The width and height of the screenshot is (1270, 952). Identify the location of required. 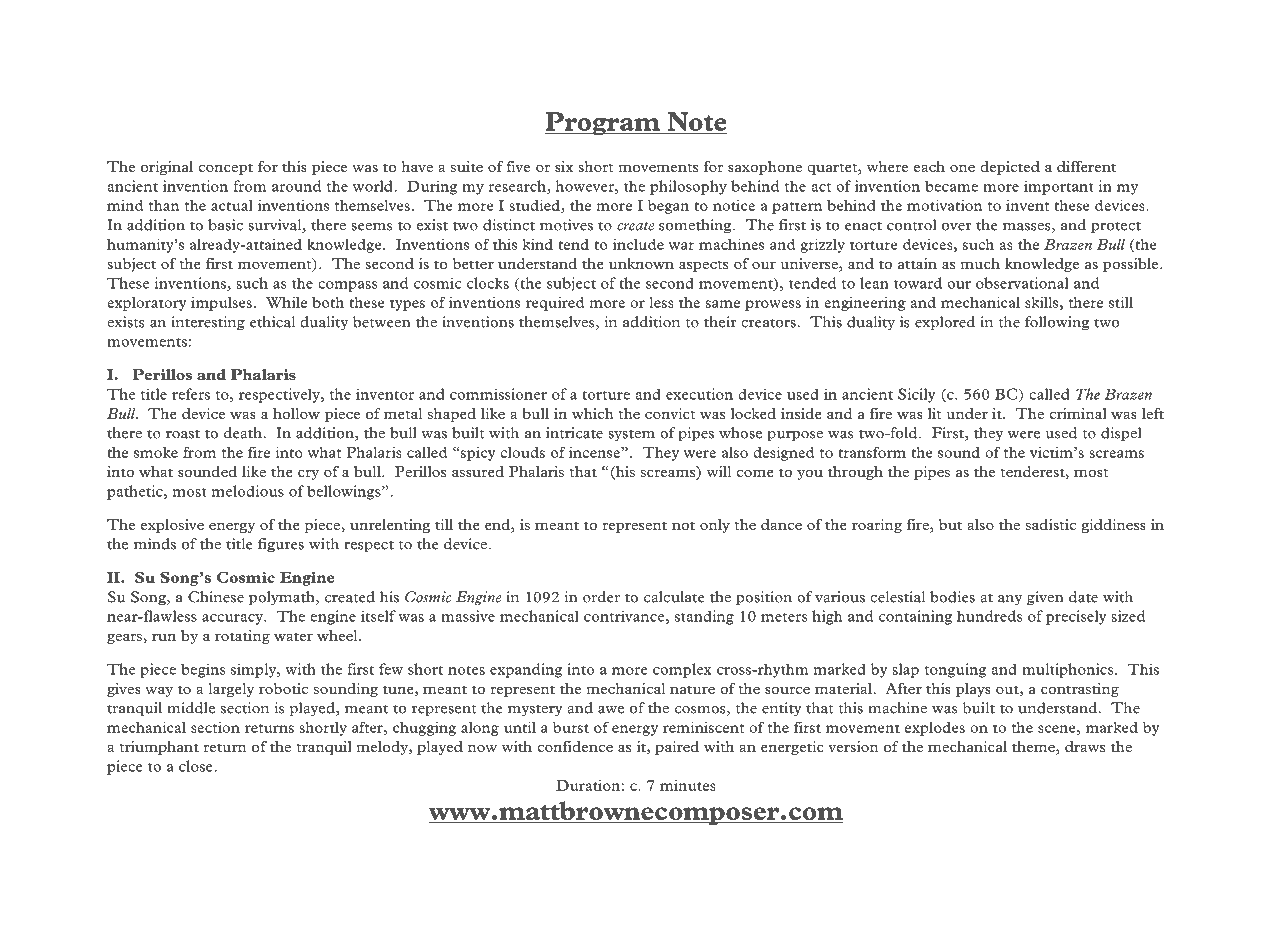
(555, 303).
